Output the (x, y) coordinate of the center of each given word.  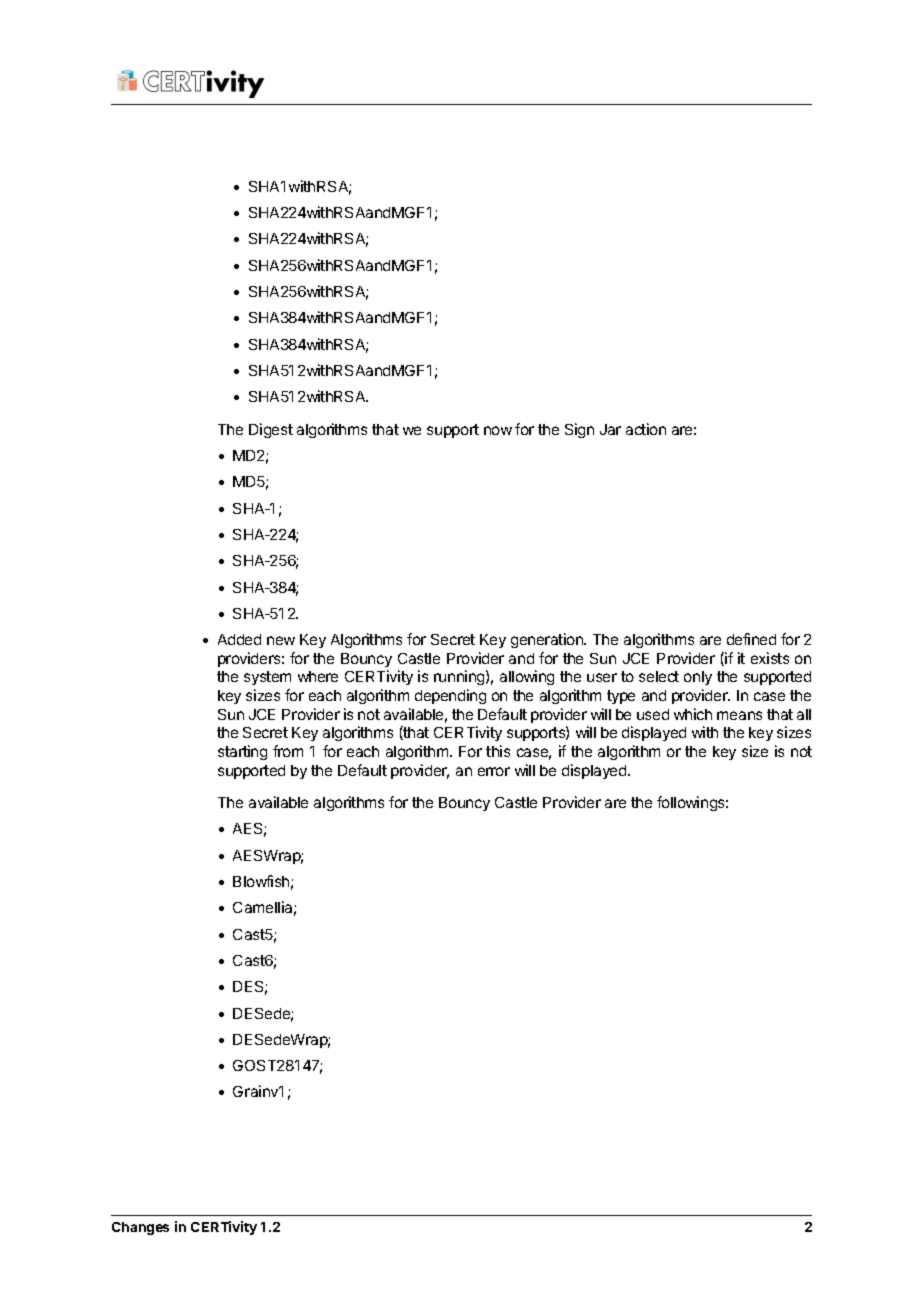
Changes (140, 1228)
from (288, 751)
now (498, 430)
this (498, 751)
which (693, 714)
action (646, 429)
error (494, 771)
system (267, 678)
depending (450, 696)
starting (242, 752)
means (739, 715)
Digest (271, 430)
